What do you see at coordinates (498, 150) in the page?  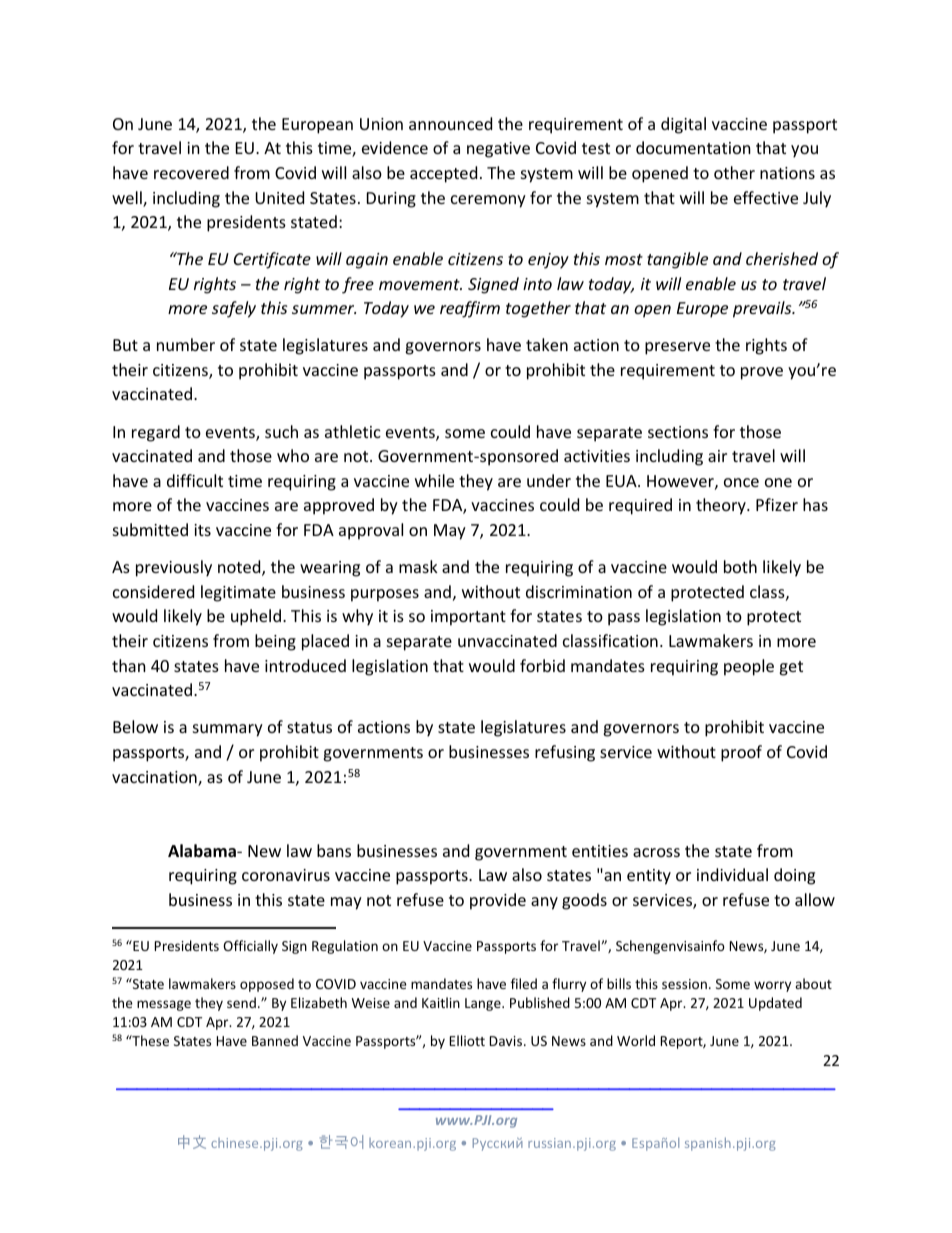 I see `negative` at bounding box center [498, 150].
